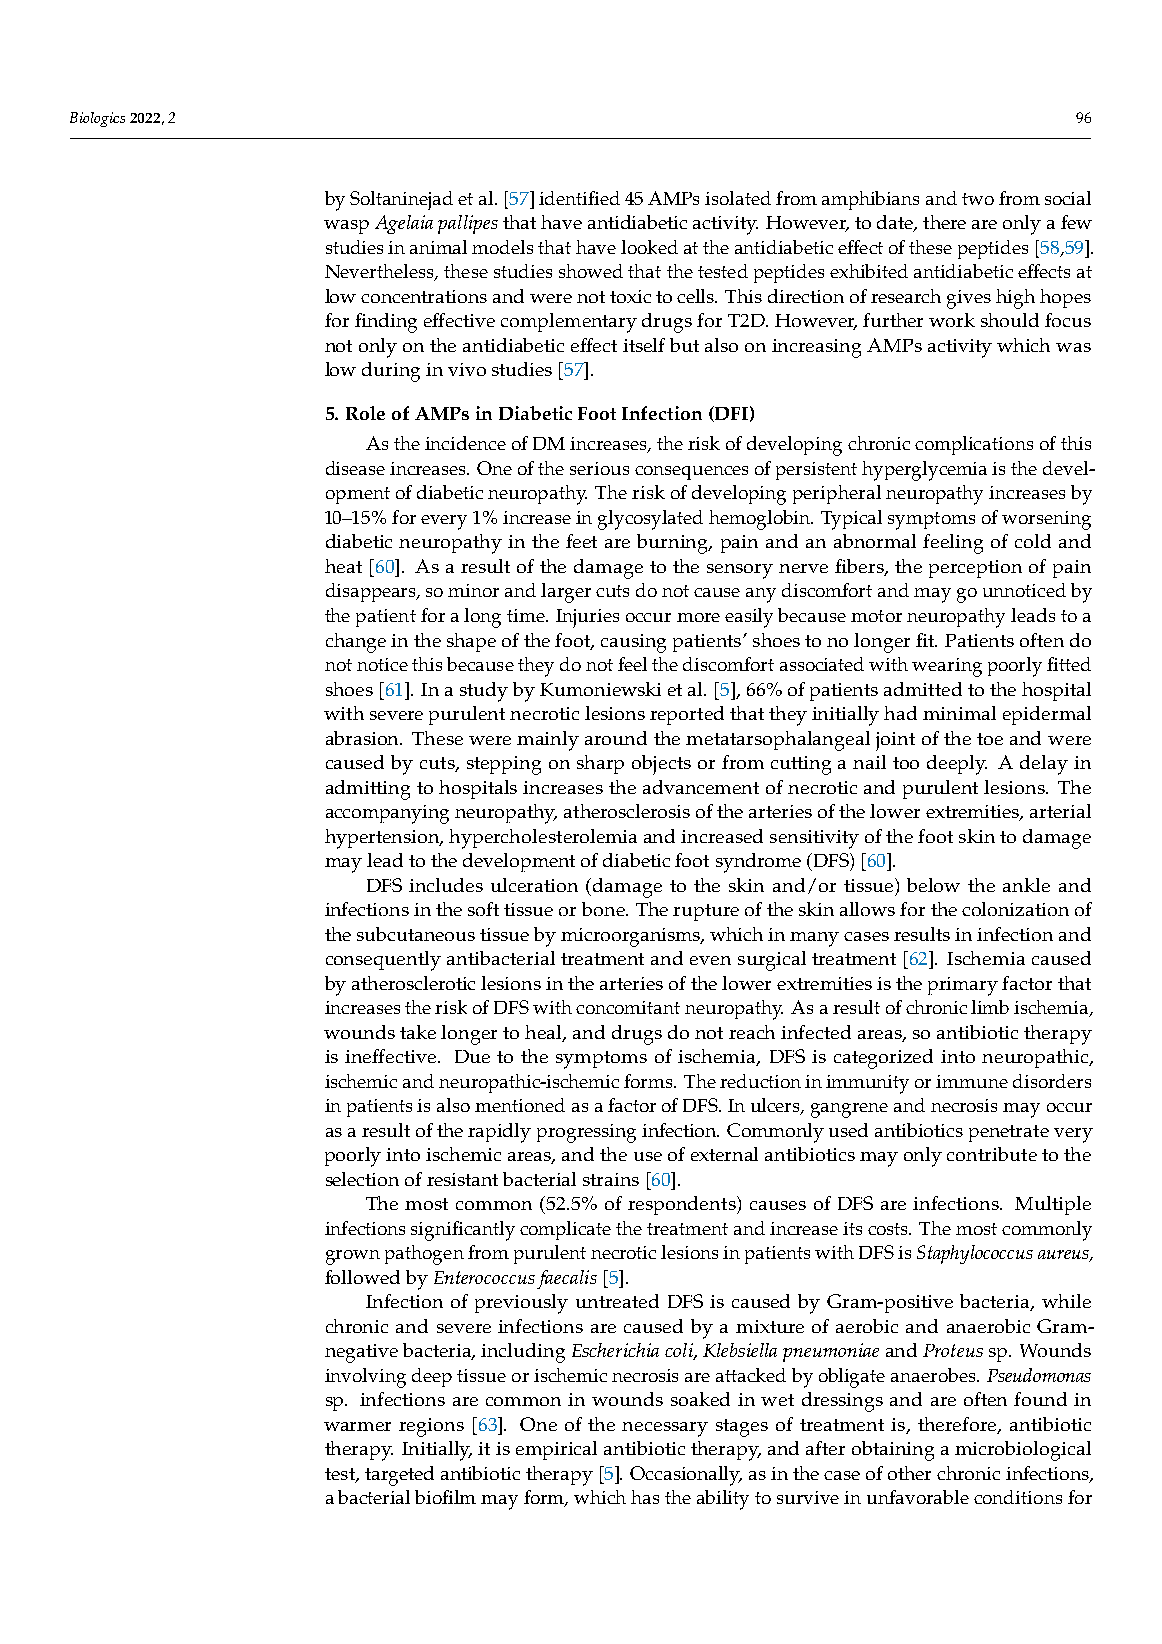 This page has width=1162, height=1644. I want to click on hyperglycemia, so click(924, 471).
